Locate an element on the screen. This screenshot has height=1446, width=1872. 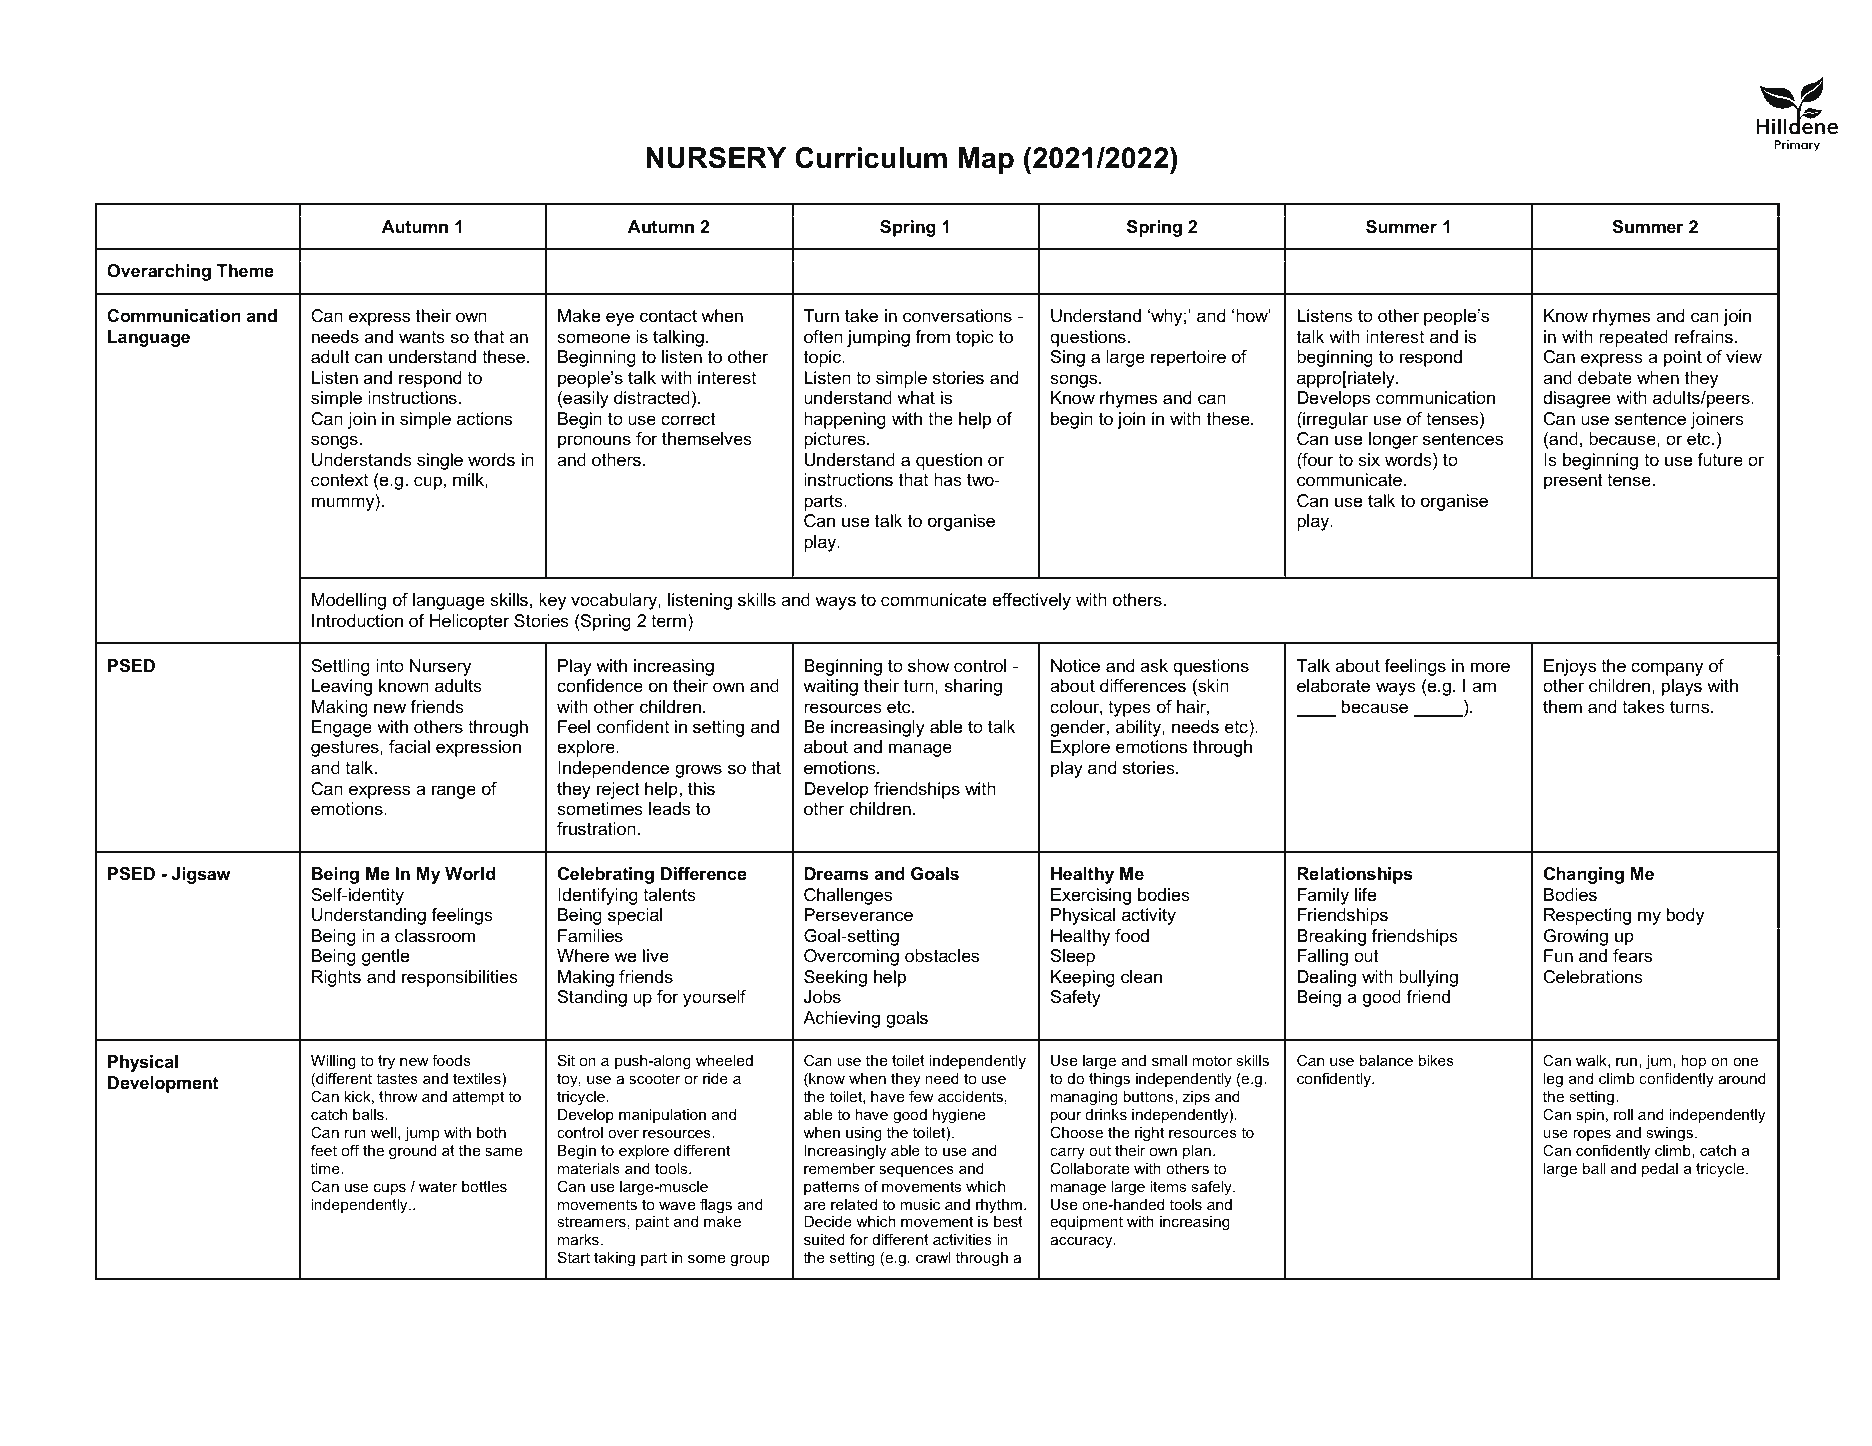
milk is located at coordinates (469, 479).
